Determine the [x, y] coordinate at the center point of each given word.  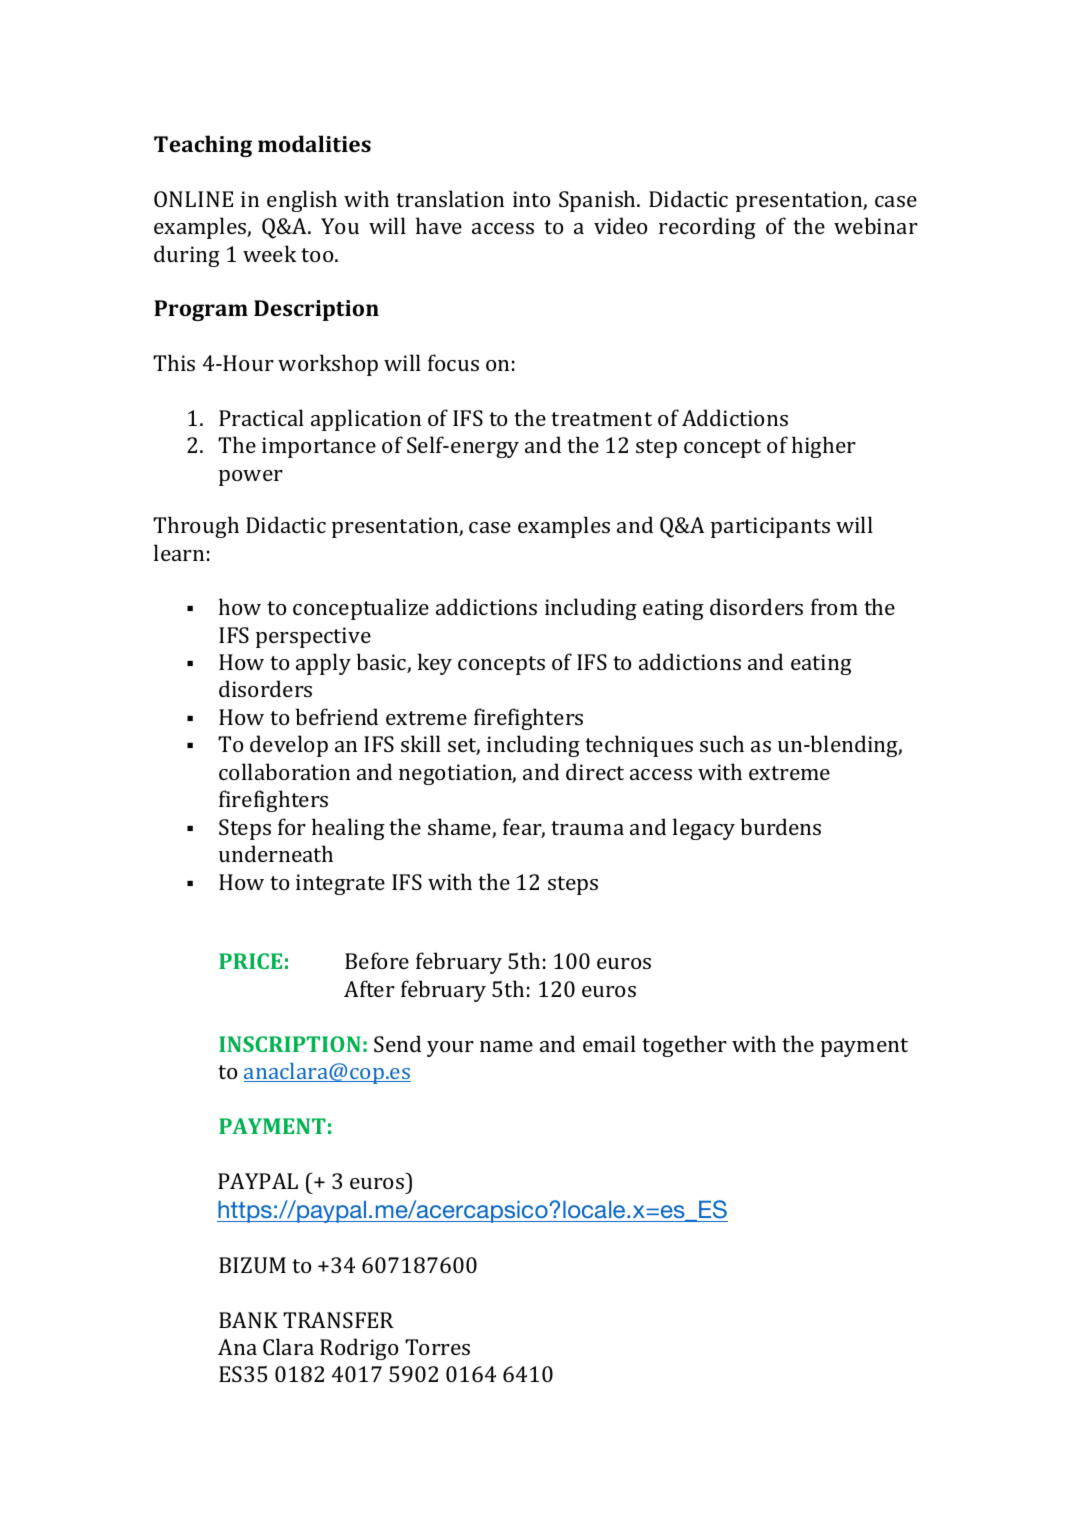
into [531, 199]
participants [770, 527]
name [506, 1046]
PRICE [250, 961]
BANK [248, 1320]
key [435, 664]
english [302, 201]
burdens [780, 826]
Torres [437, 1347]
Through [196, 527]
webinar [876, 225]
